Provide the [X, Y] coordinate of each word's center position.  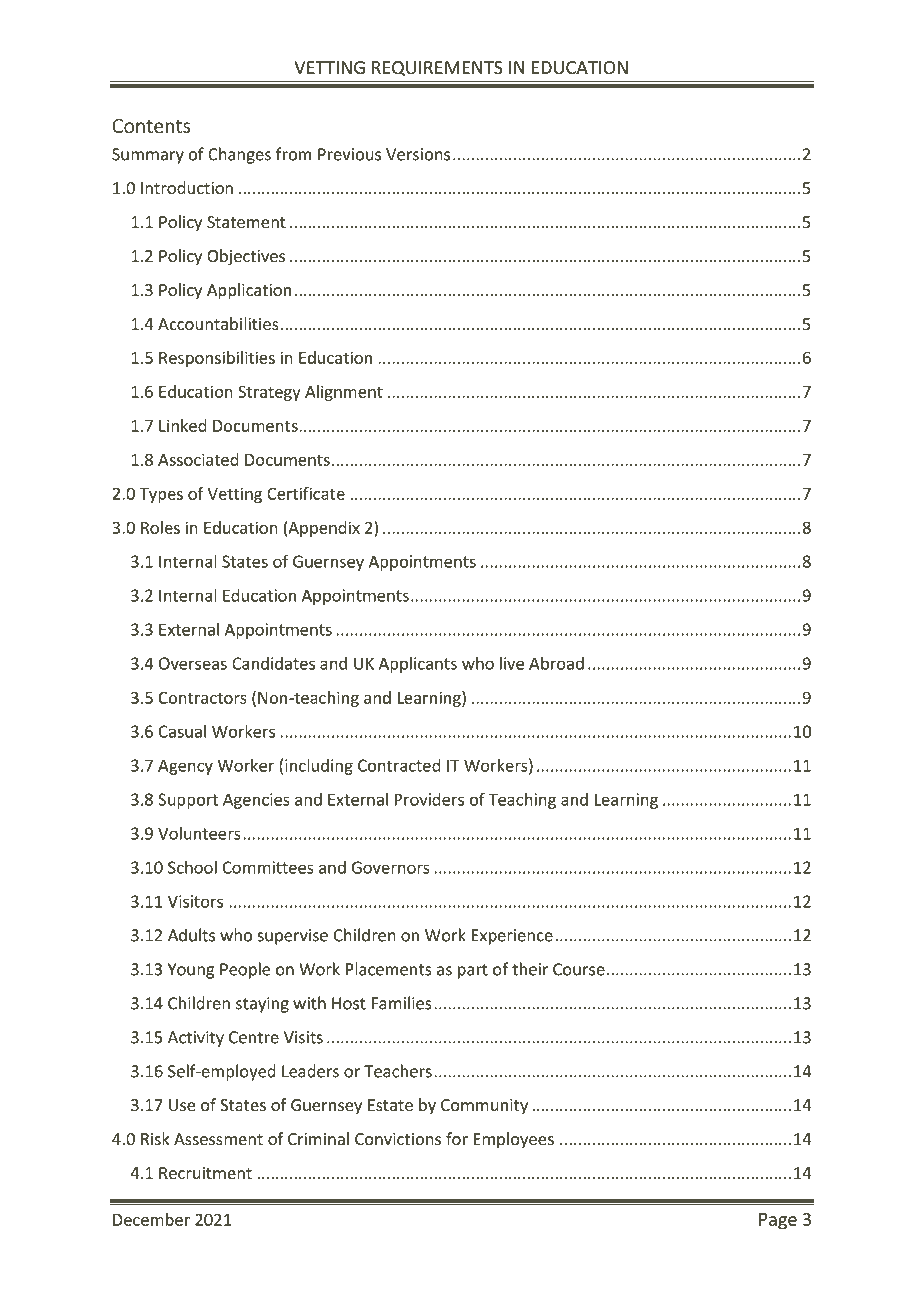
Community [484, 1107]
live [512, 663]
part [473, 971]
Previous [349, 154]
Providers [429, 799]
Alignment [344, 393]
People [245, 970]
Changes [239, 155]
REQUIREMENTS [437, 68]
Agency [185, 767]
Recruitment [205, 1173]
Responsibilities [217, 359]
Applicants [418, 665]
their [530, 969]
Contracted [399, 765]
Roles [160, 527]
